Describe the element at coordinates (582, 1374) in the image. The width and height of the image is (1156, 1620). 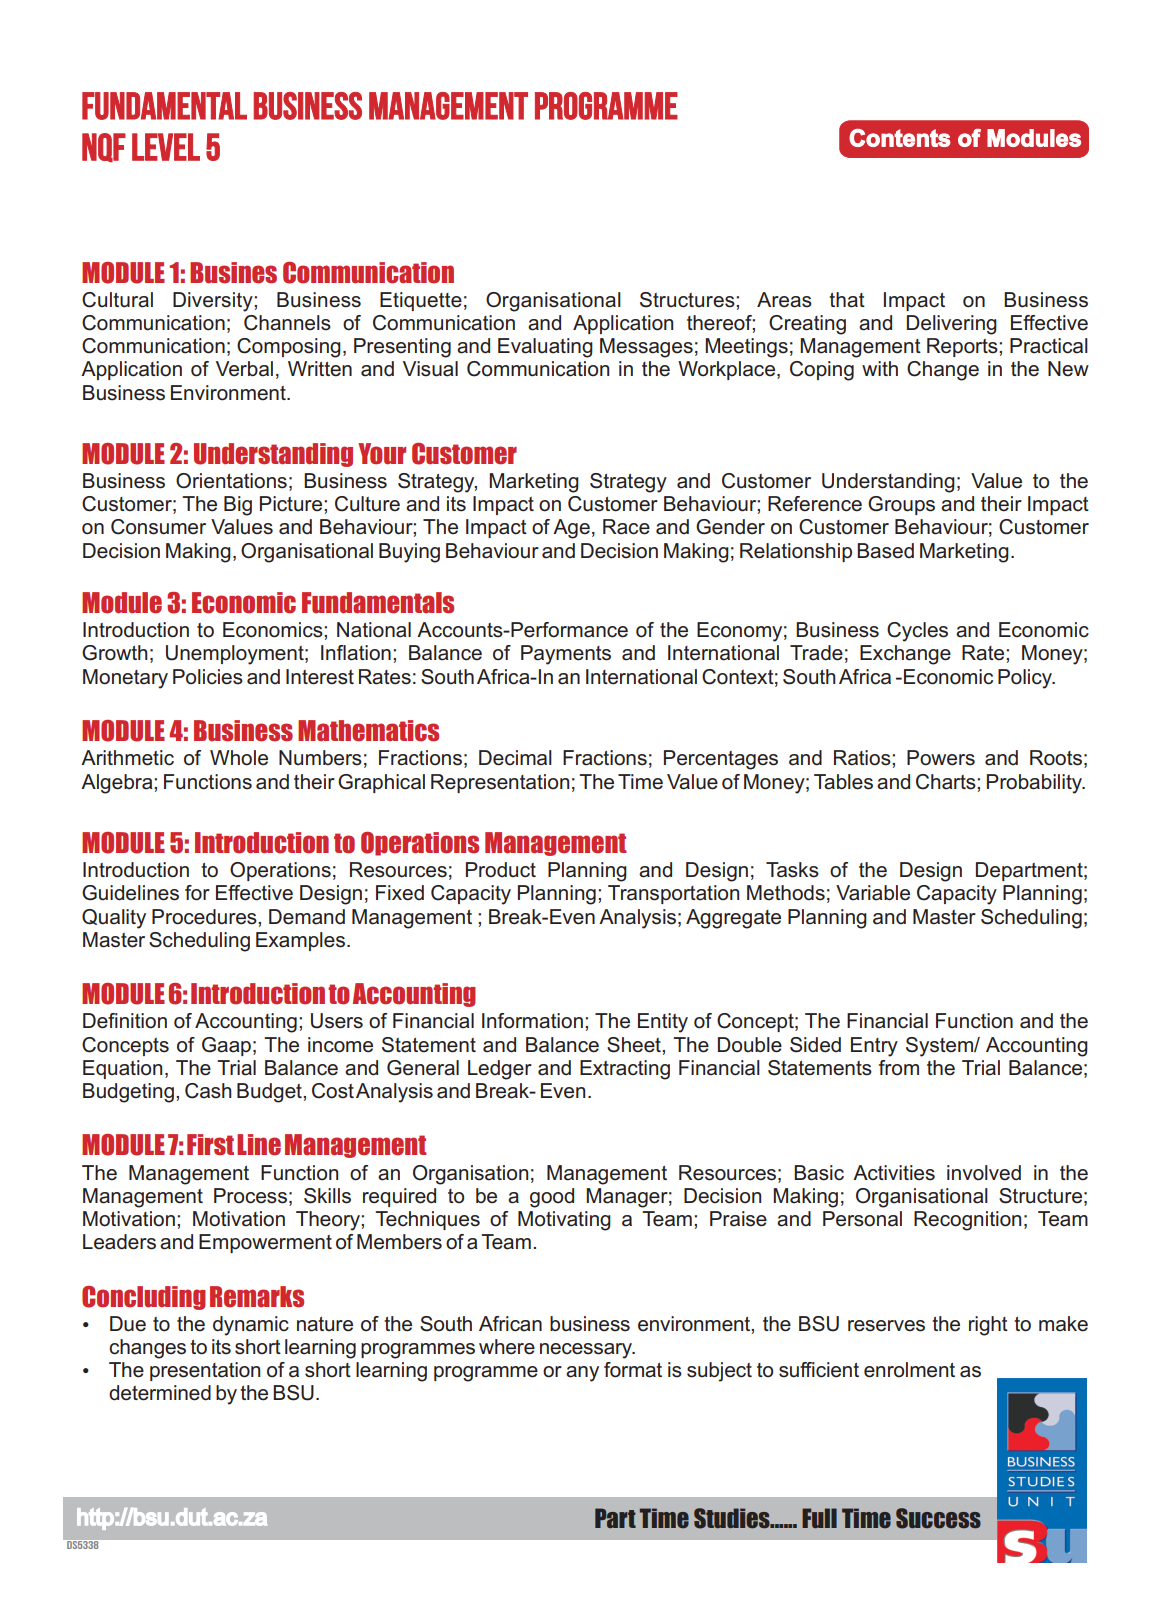
I see `any` at that location.
